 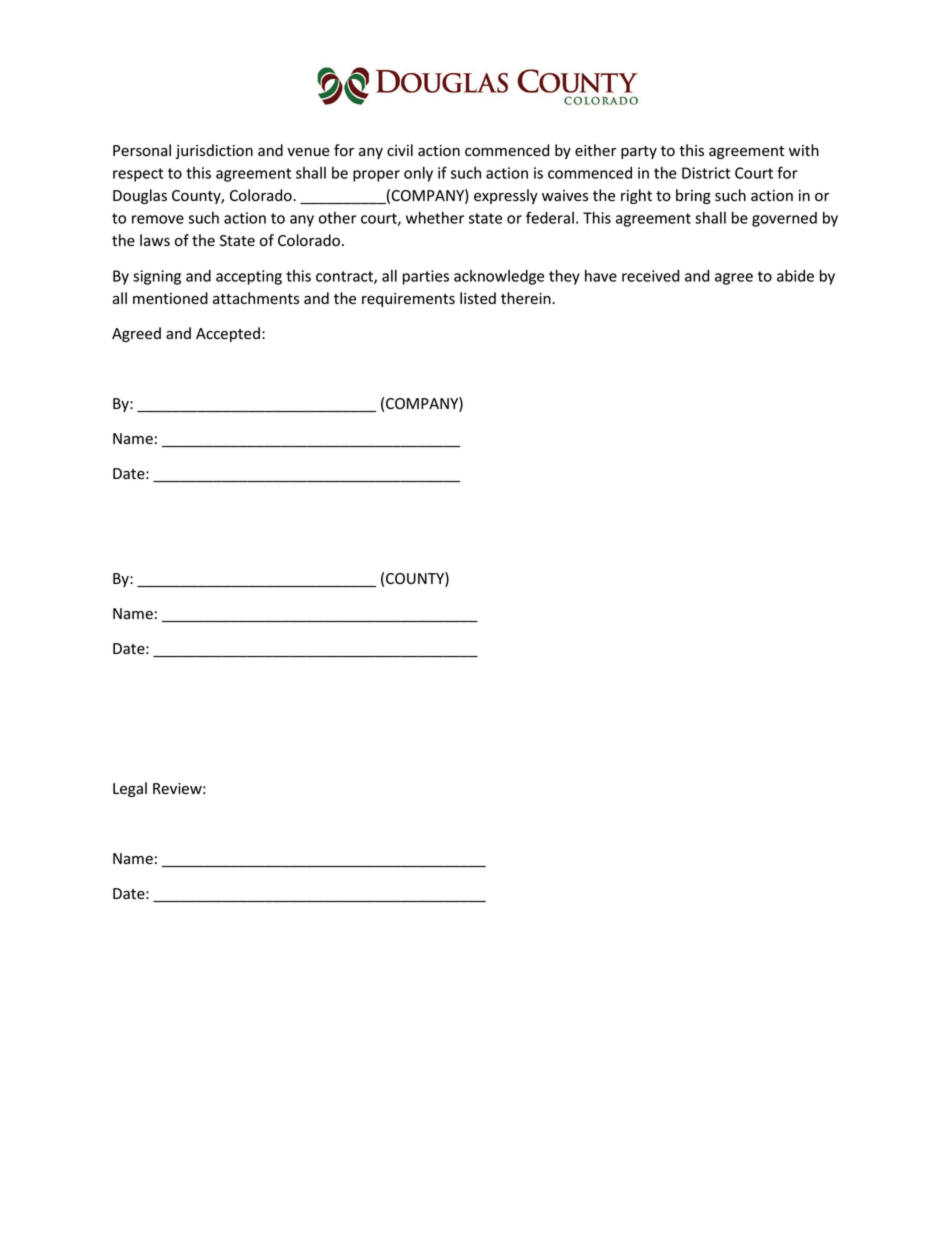 I want to click on District, so click(x=706, y=173).
